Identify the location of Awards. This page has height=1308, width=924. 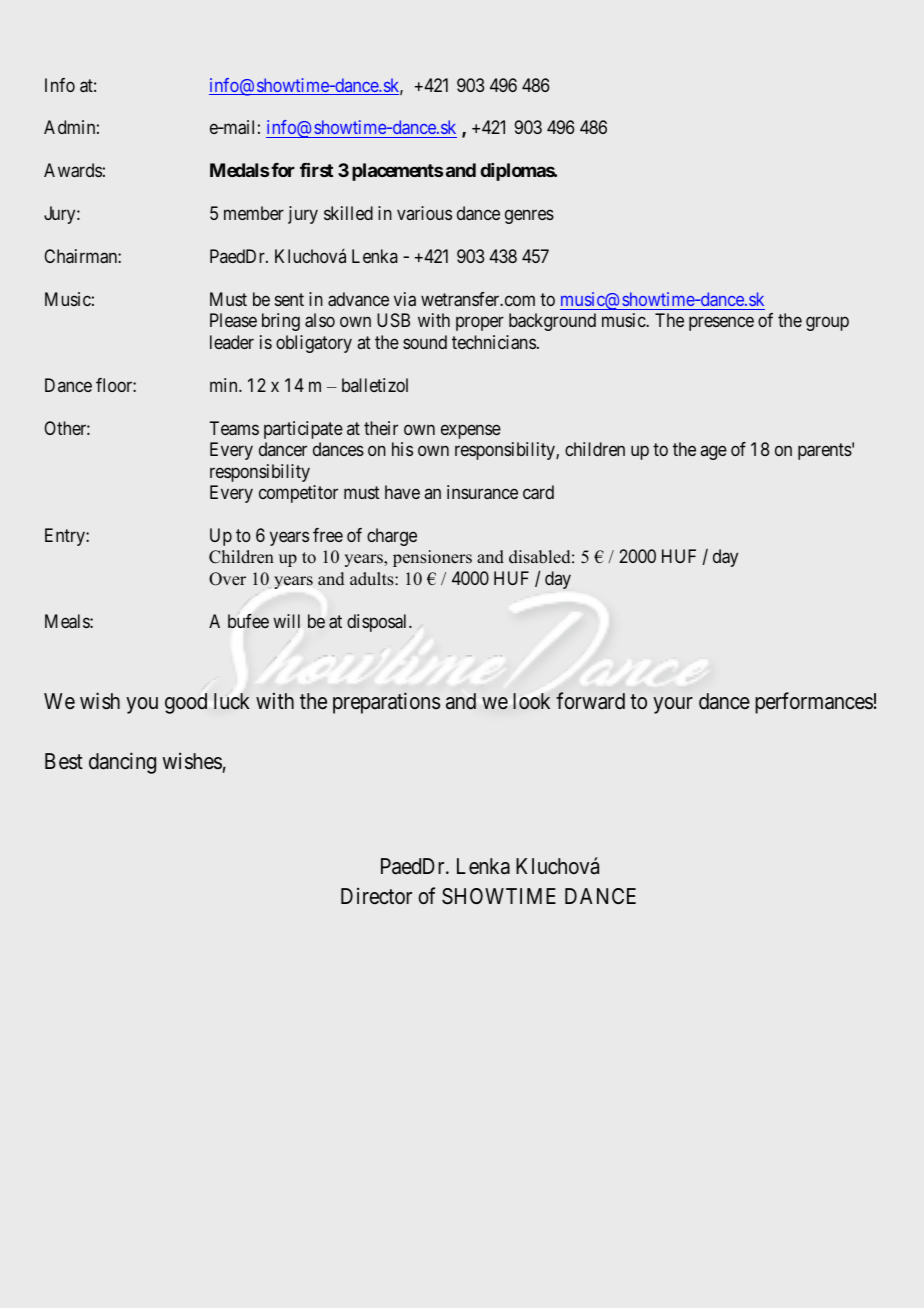
(73, 170).
